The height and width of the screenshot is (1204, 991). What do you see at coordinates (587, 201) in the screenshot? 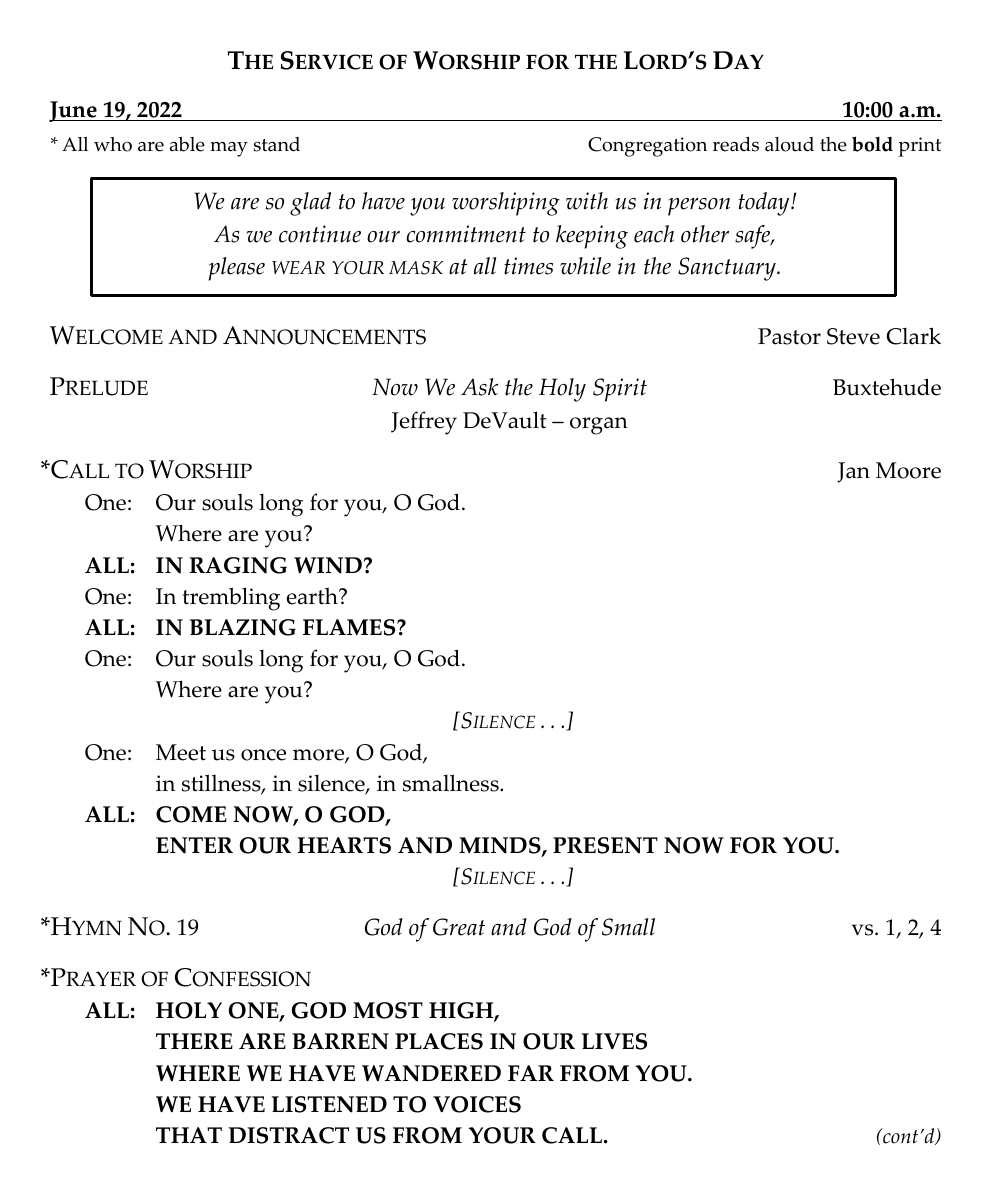
I see `with` at bounding box center [587, 201].
